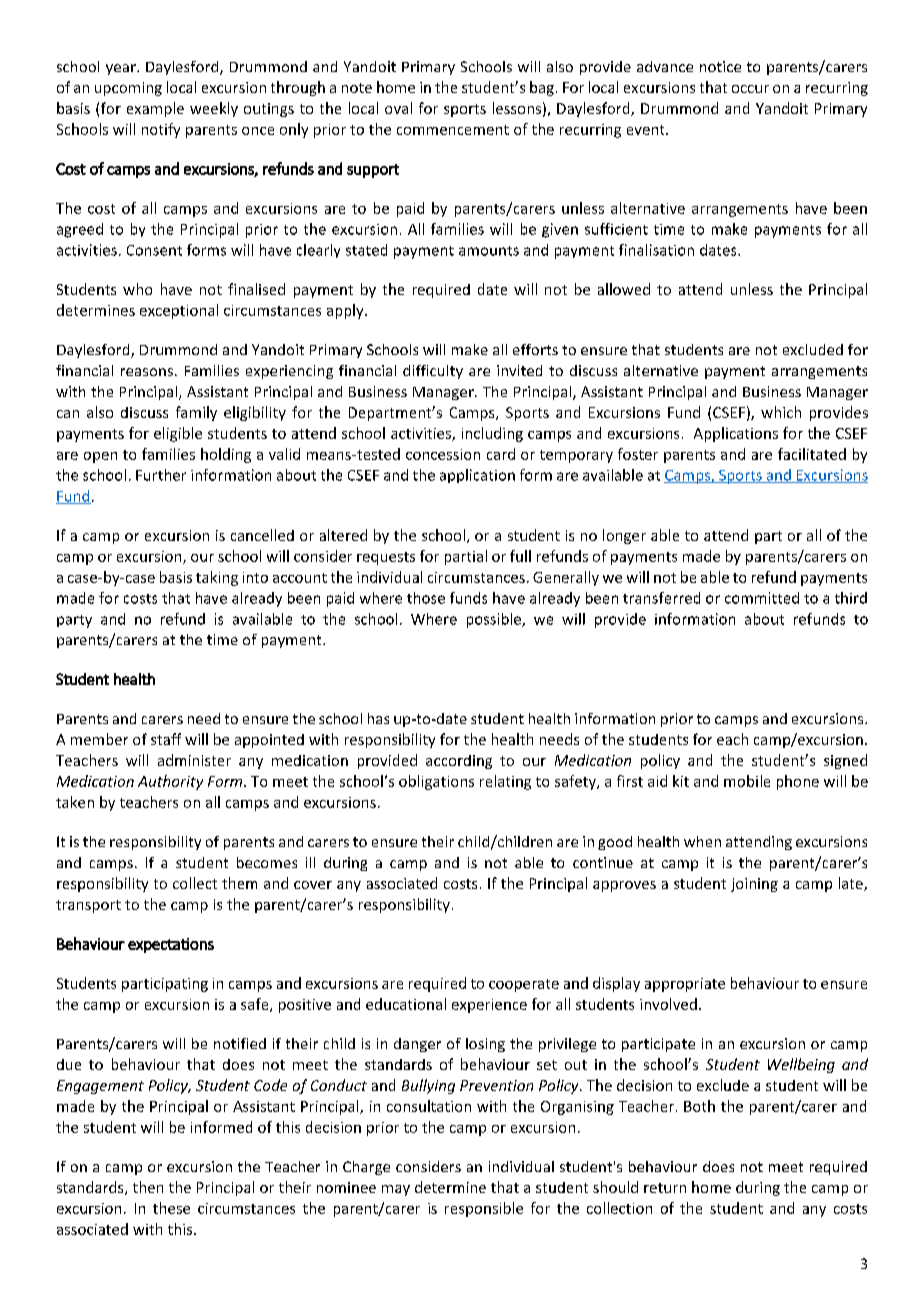  I want to click on cooperate, so click(524, 985).
